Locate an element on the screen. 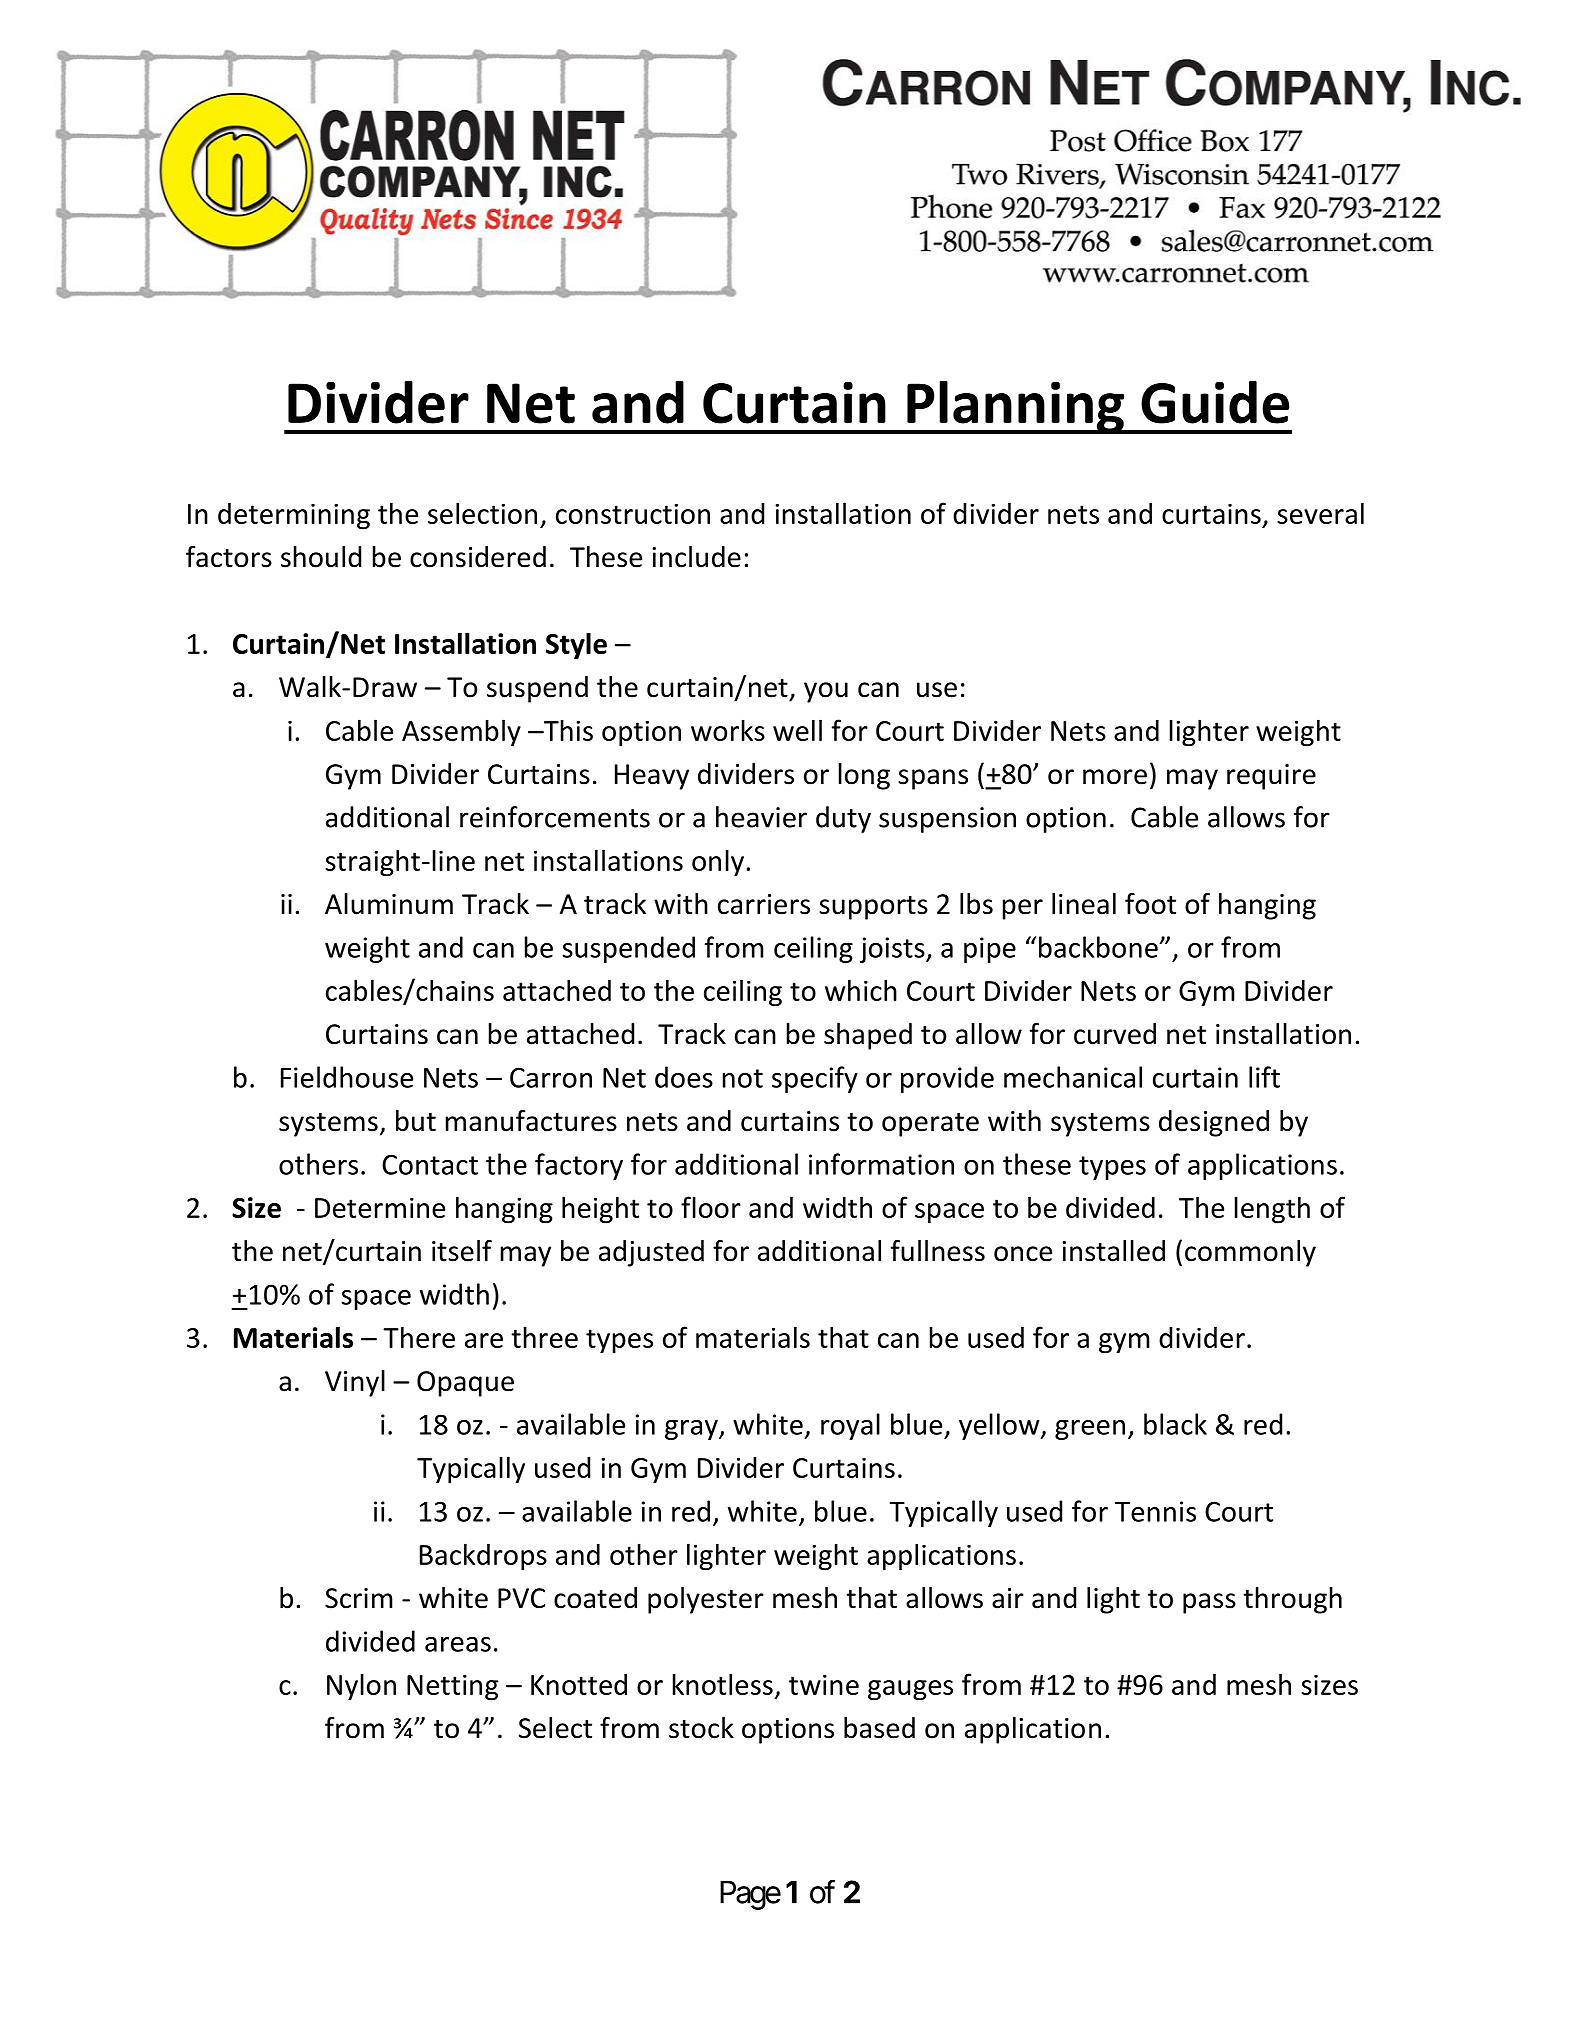 The height and width of the screenshot is (2039, 1576). construction is located at coordinates (633, 513).
